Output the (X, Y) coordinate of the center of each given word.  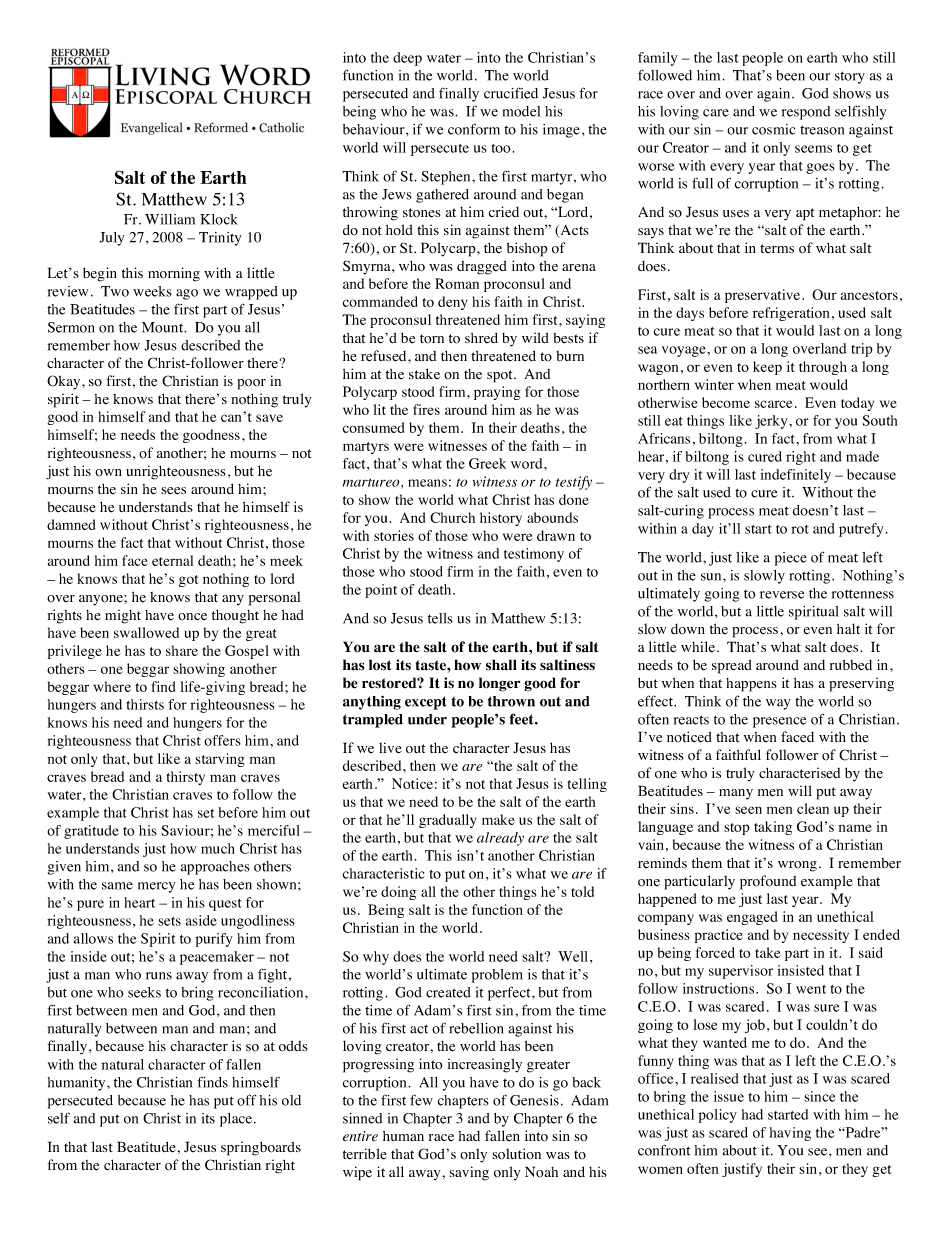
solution (516, 1154)
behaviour (375, 129)
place (237, 1120)
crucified (511, 93)
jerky (772, 422)
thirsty (185, 778)
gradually (448, 821)
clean (813, 808)
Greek (487, 463)
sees (173, 491)
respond (806, 113)
